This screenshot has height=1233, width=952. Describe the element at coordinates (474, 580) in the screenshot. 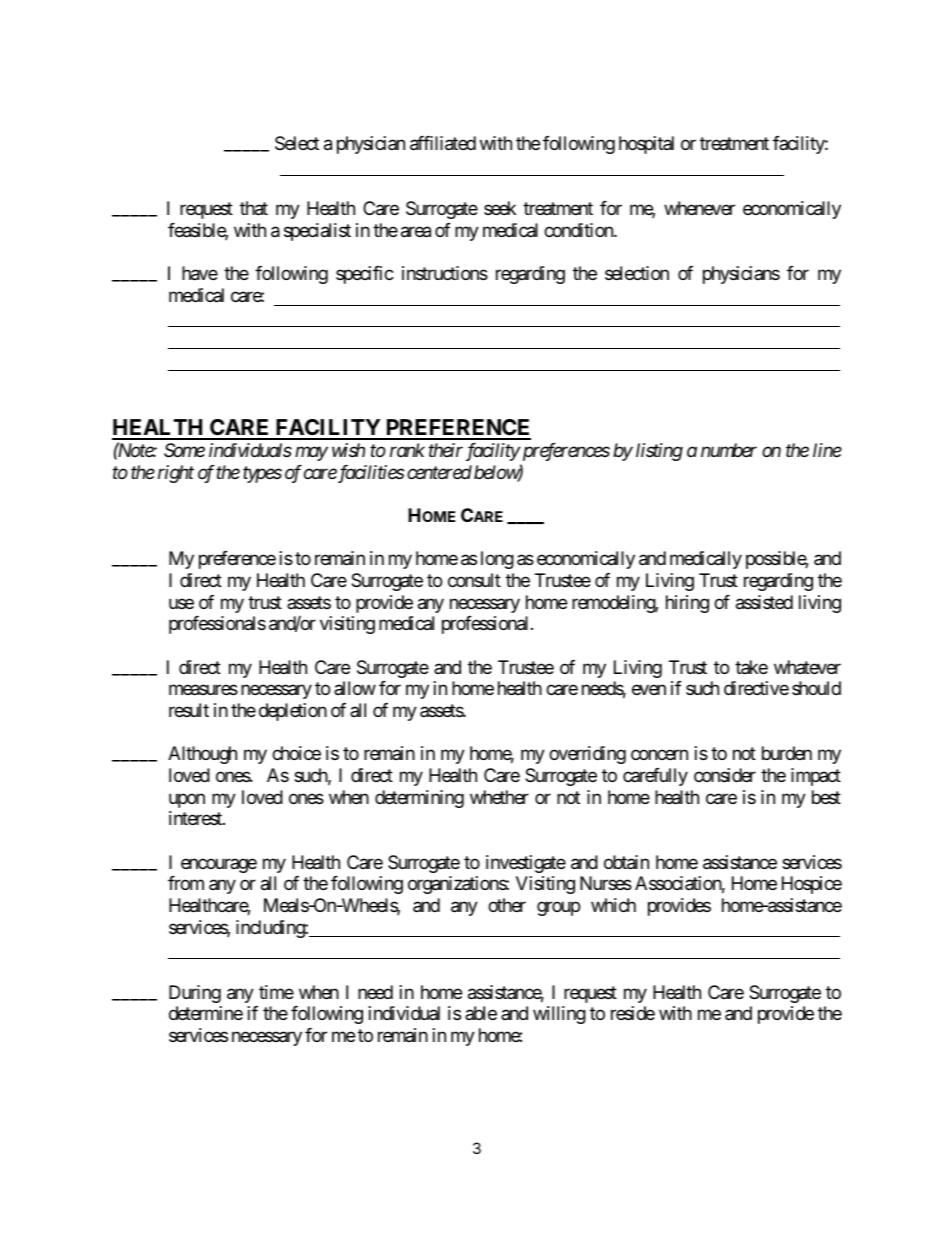

I see `consult` at that location.
